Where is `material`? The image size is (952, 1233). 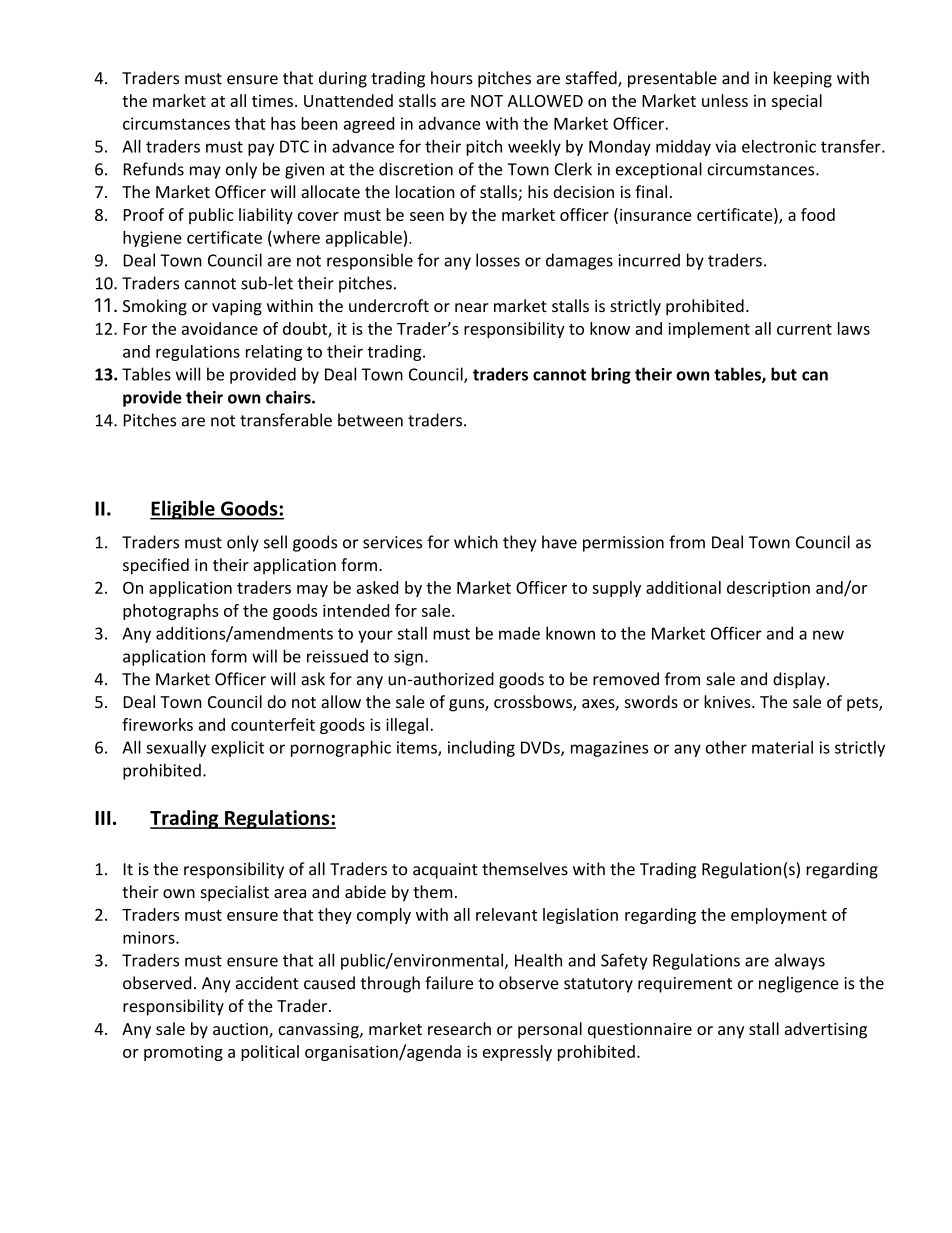
material is located at coordinates (782, 747).
